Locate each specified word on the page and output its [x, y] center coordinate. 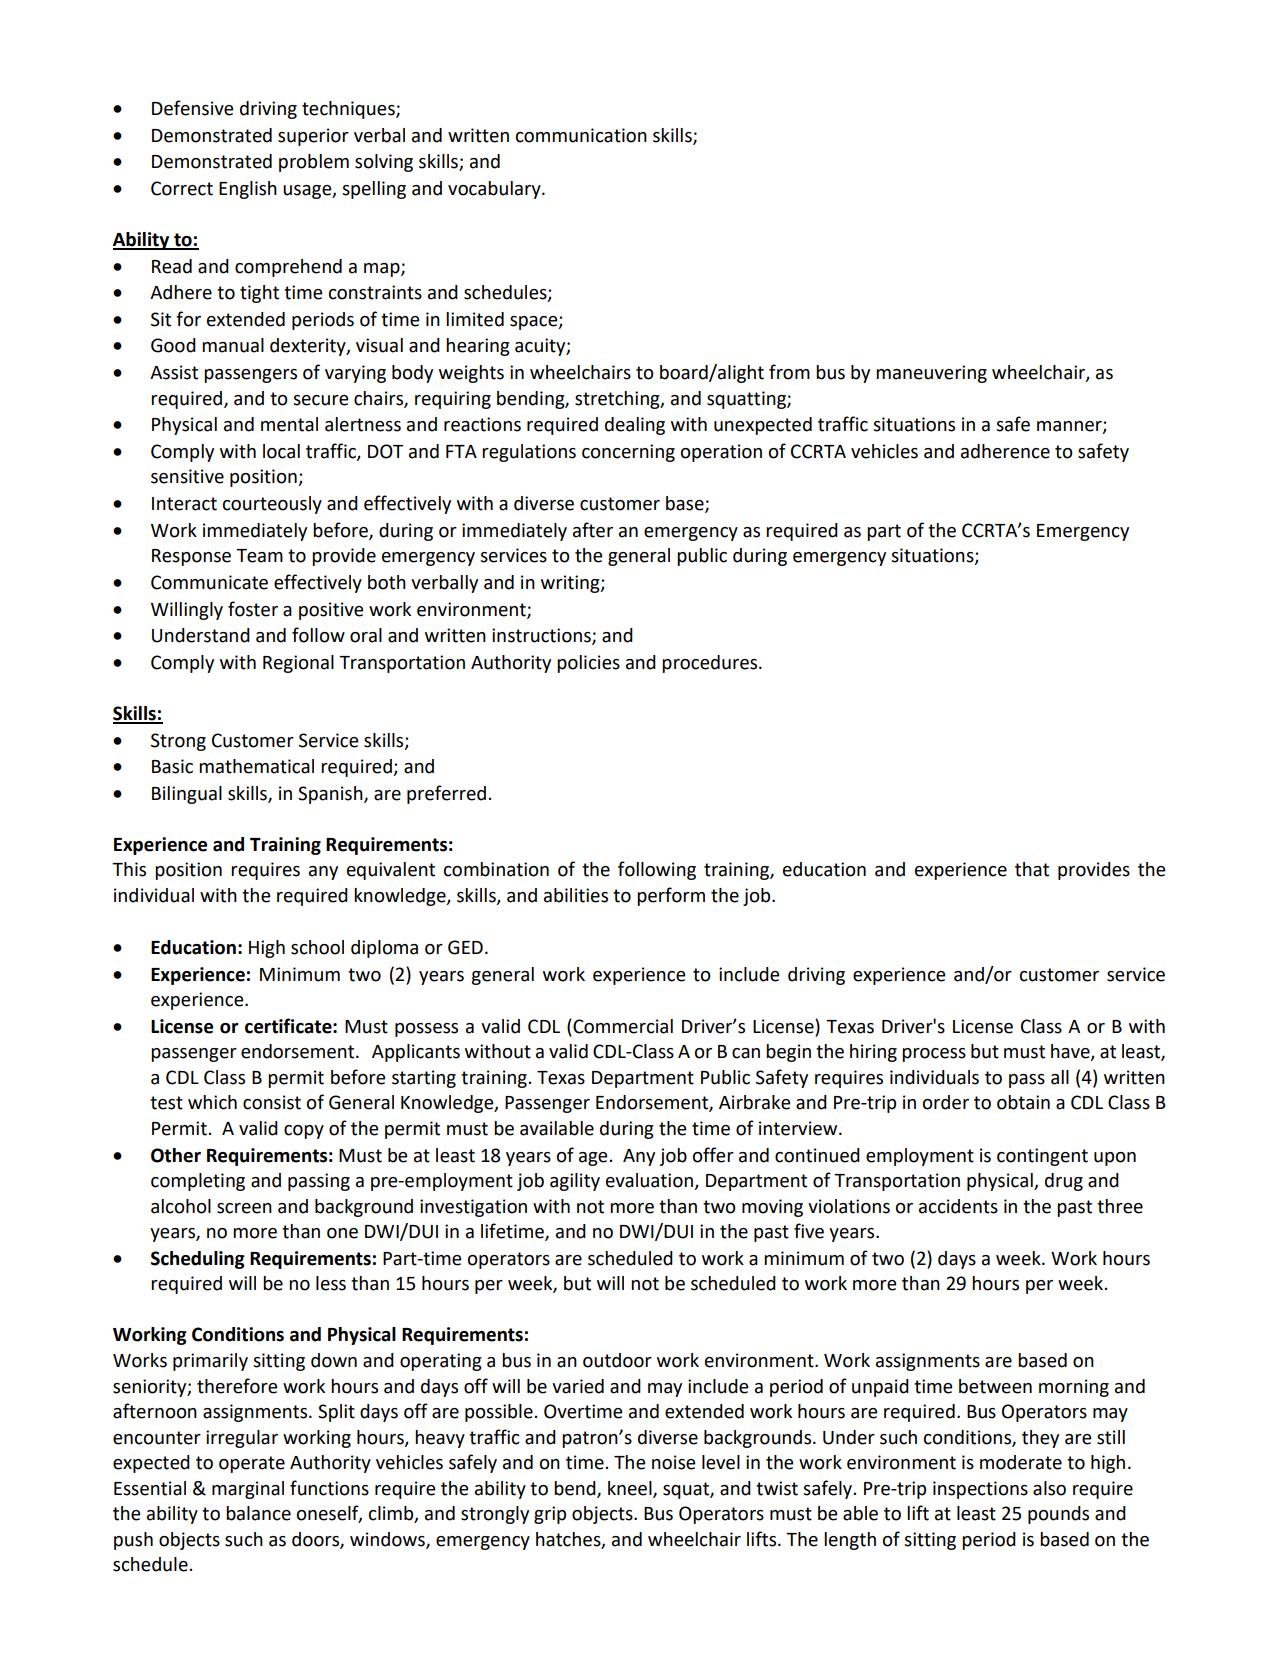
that [1032, 869]
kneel [631, 1489]
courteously [272, 505]
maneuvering [931, 374]
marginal [248, 1490]
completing [198, 1182]
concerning [628, 453]
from [789, 372]
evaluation [650, 1181]
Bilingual [187, 795]
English [248, 190]
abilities [576, 895]
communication [581, 135]
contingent [1042, 1157]
